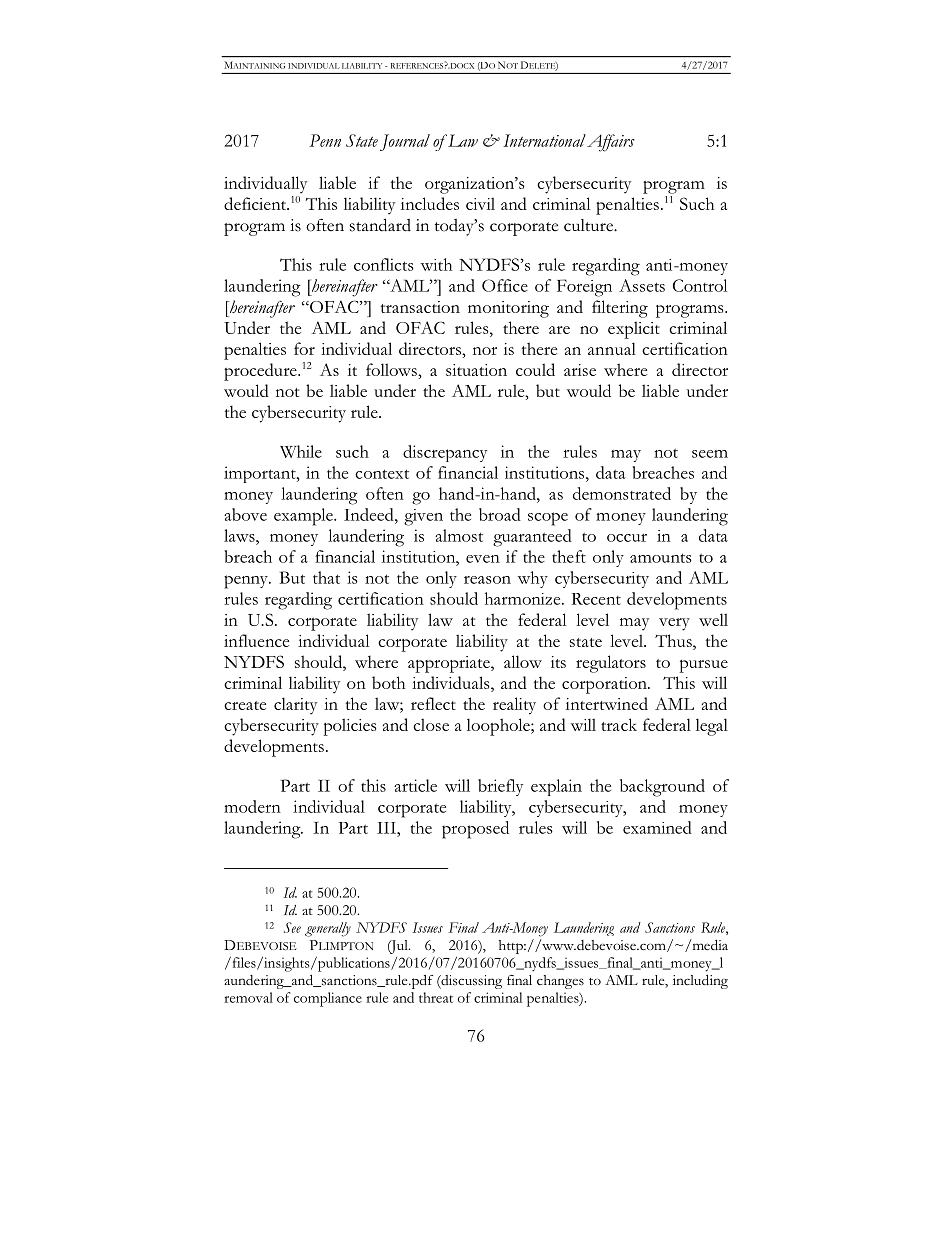 This image has height=1233, width=952. What do you see at coordinates (304, 517) in the image?
I see `example` at bounding box center [304, 517].
